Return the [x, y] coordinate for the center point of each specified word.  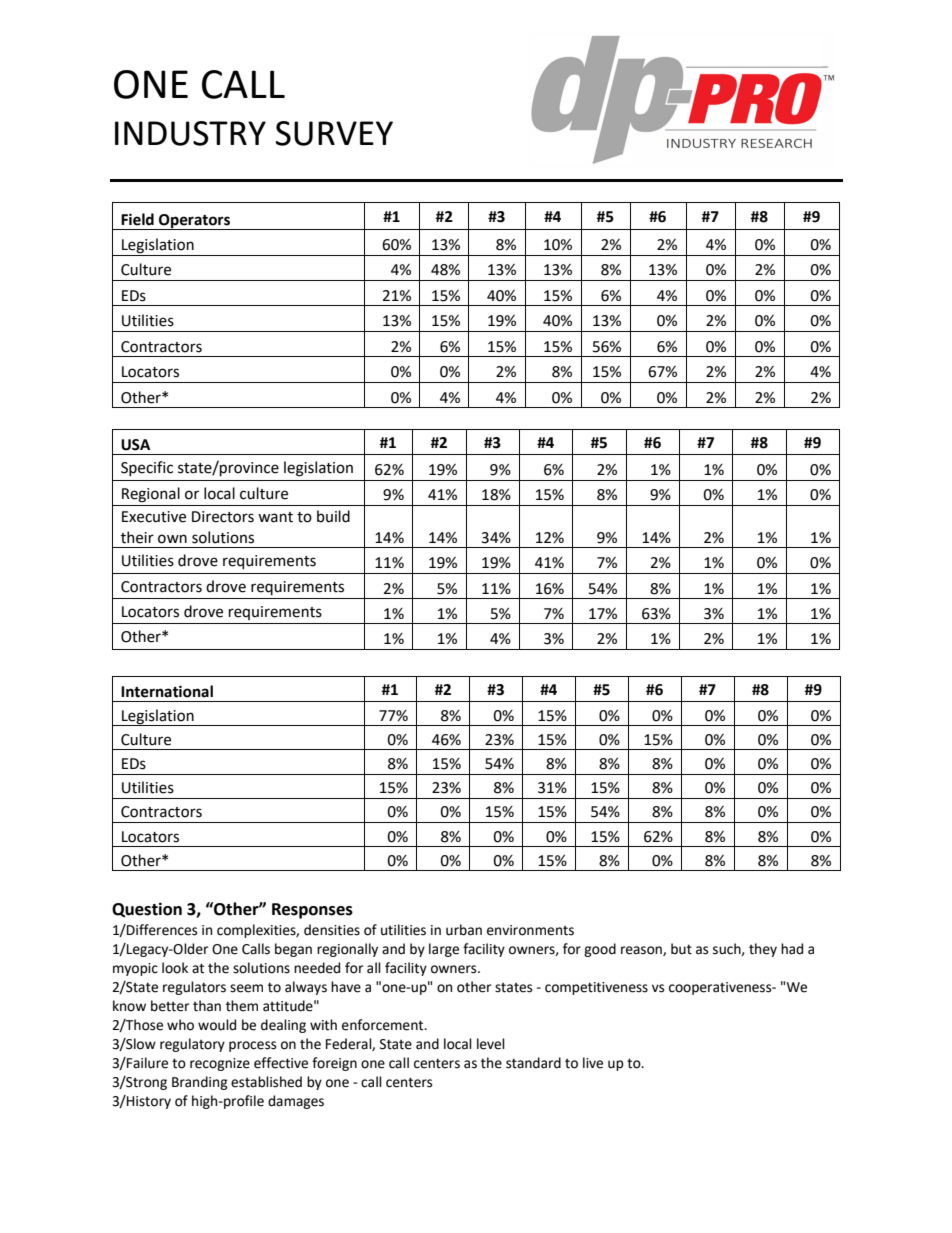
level [491, 1044]
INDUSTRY [190, 133]
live [593, 1063]
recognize [220, 1064]
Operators [194, 222]
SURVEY [334, 133]
